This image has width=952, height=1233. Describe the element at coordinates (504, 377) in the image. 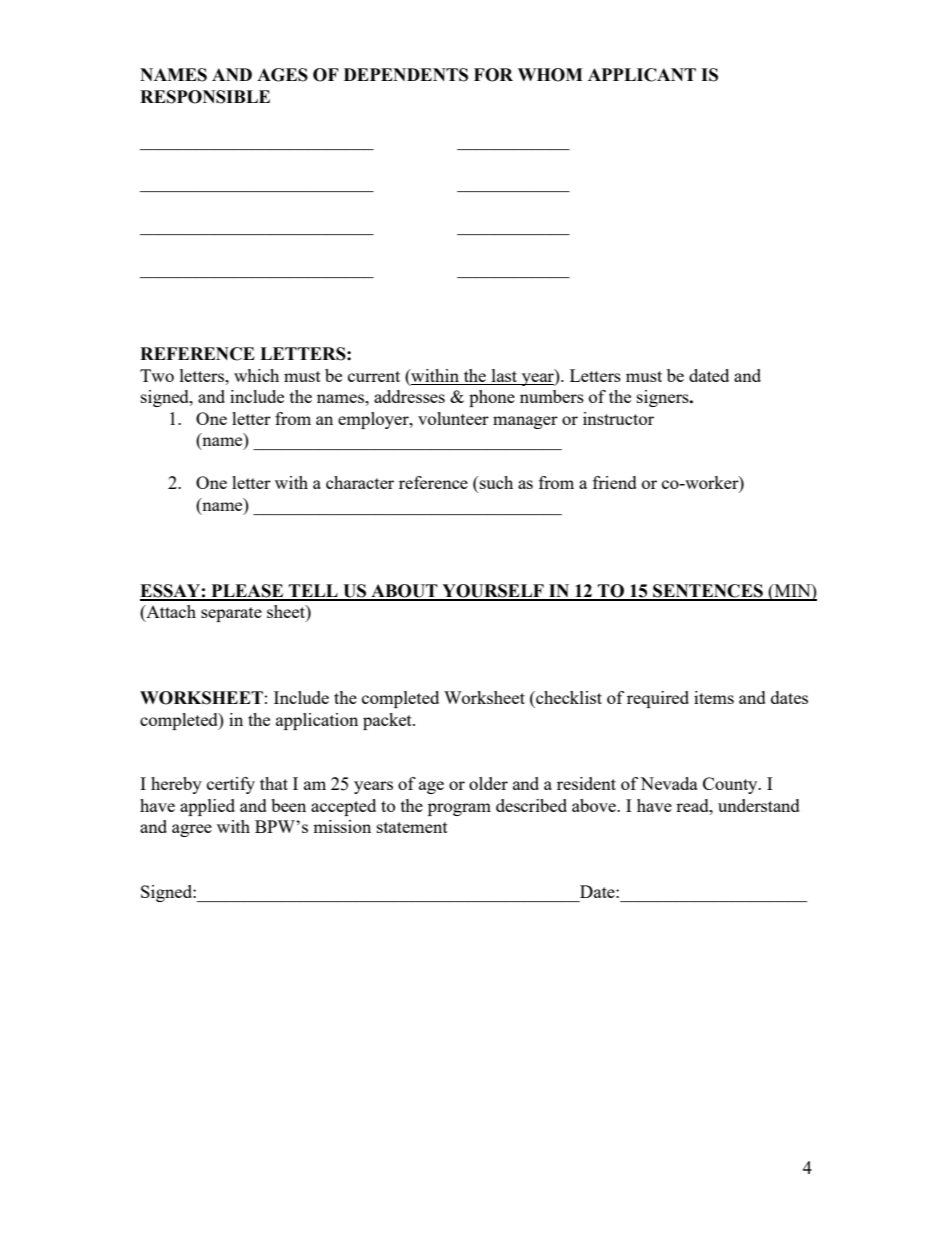

I see `last` at that location.
